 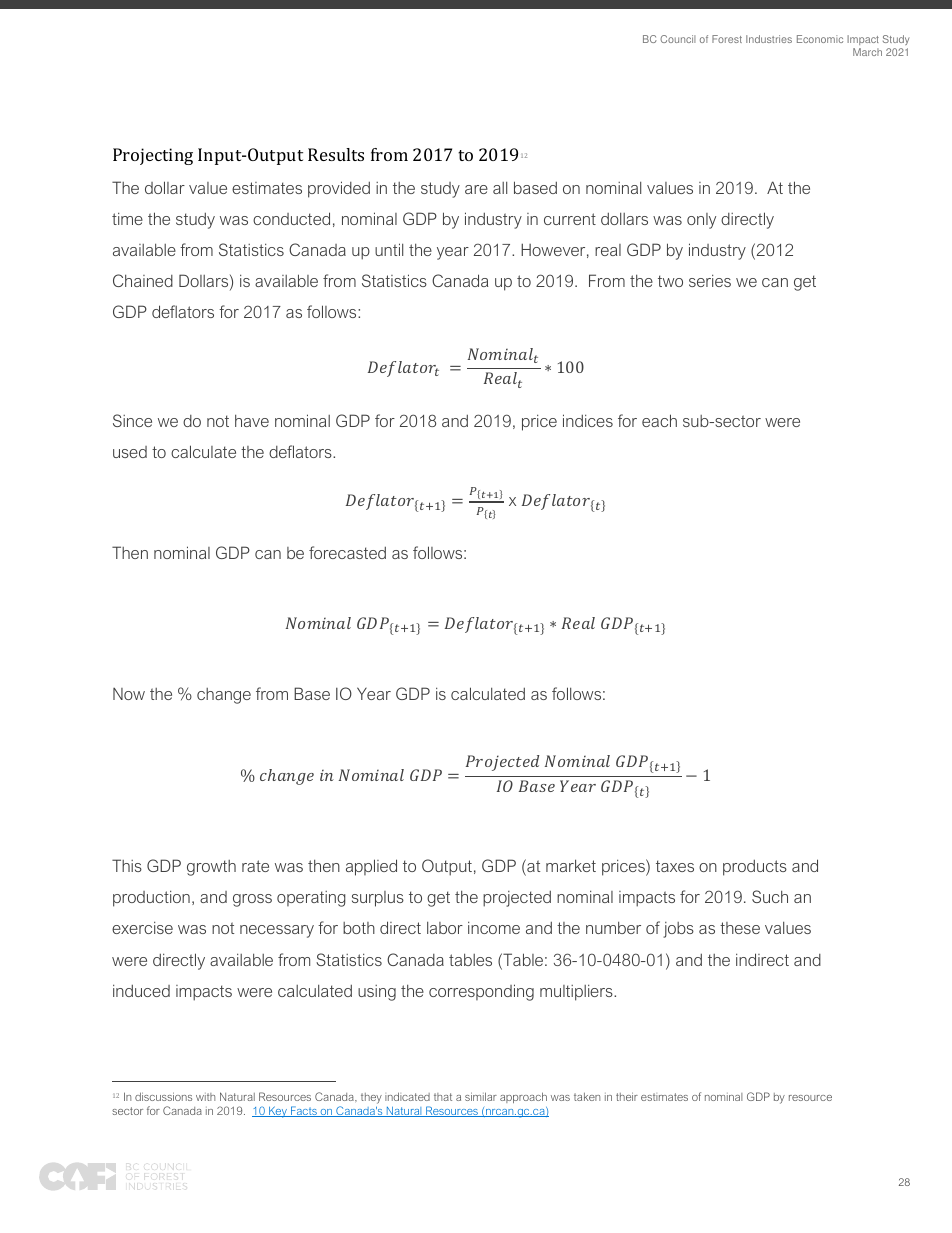 What do you see at coordinates (211, 868) in the screenshot?
I see `growth` at bounding box center [211, 868].
